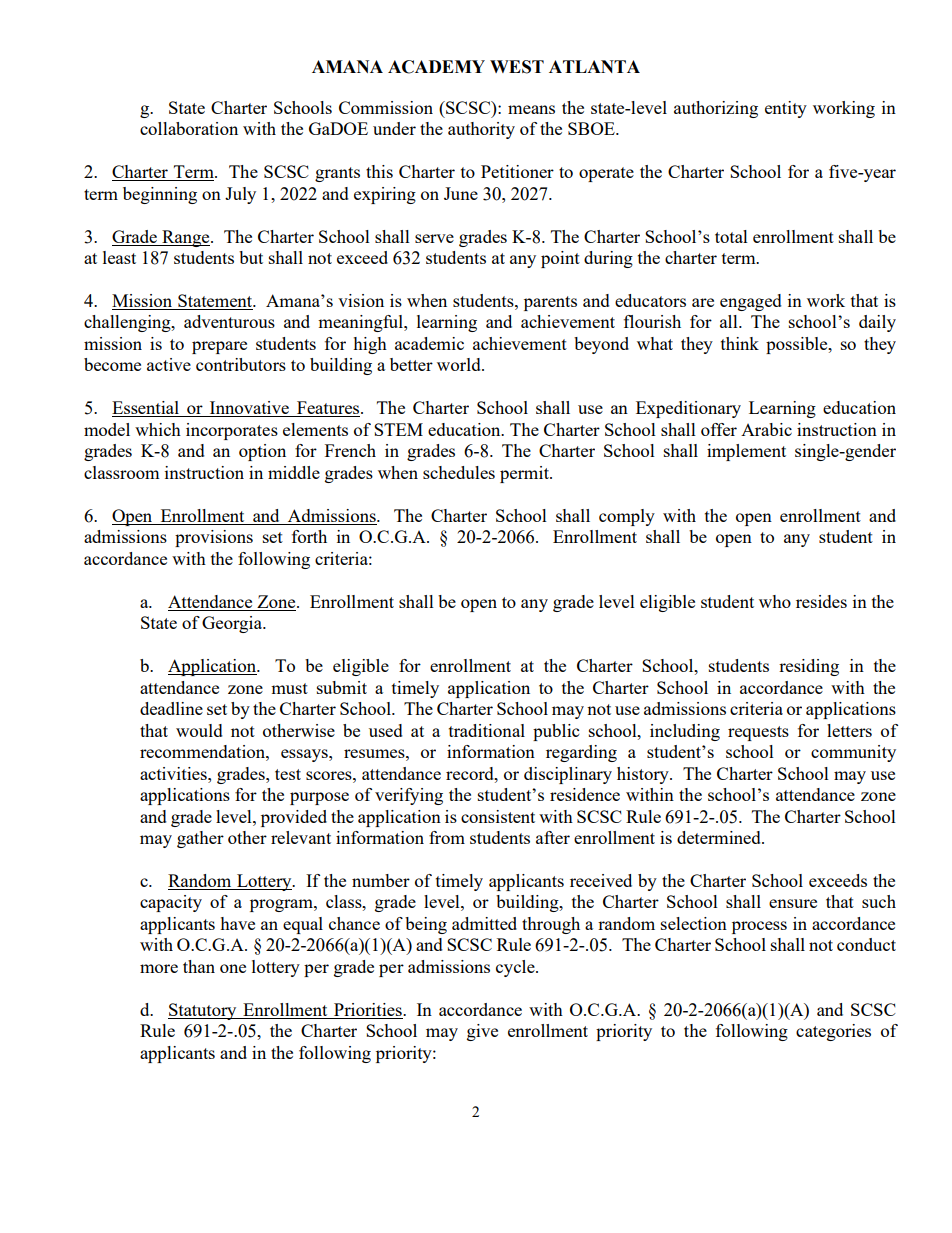  What do you see at coordinates (482, 1032) in the screenshot?
I see `give` at bounding box center [482, 1032].
